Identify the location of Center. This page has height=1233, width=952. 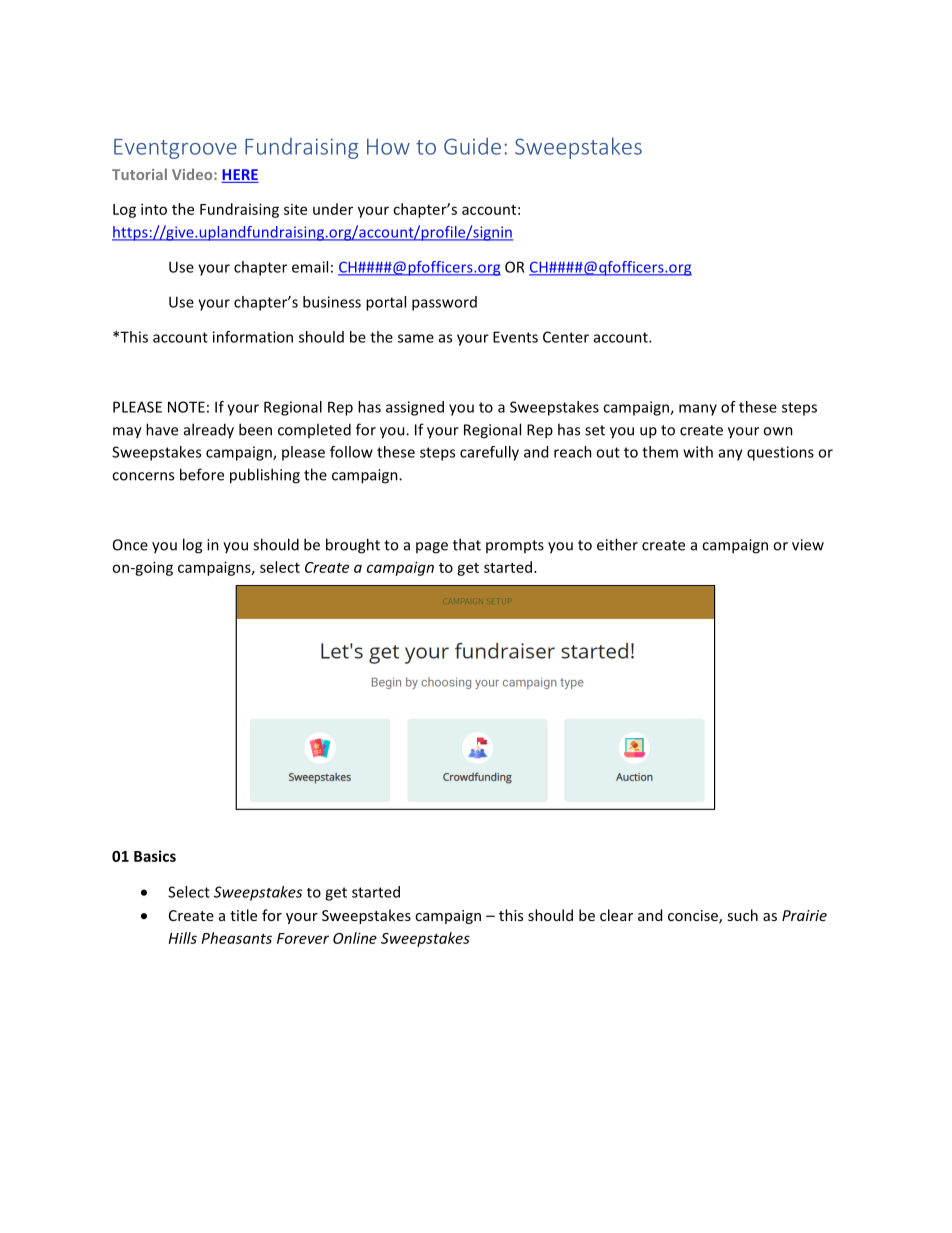
(566, 337).
